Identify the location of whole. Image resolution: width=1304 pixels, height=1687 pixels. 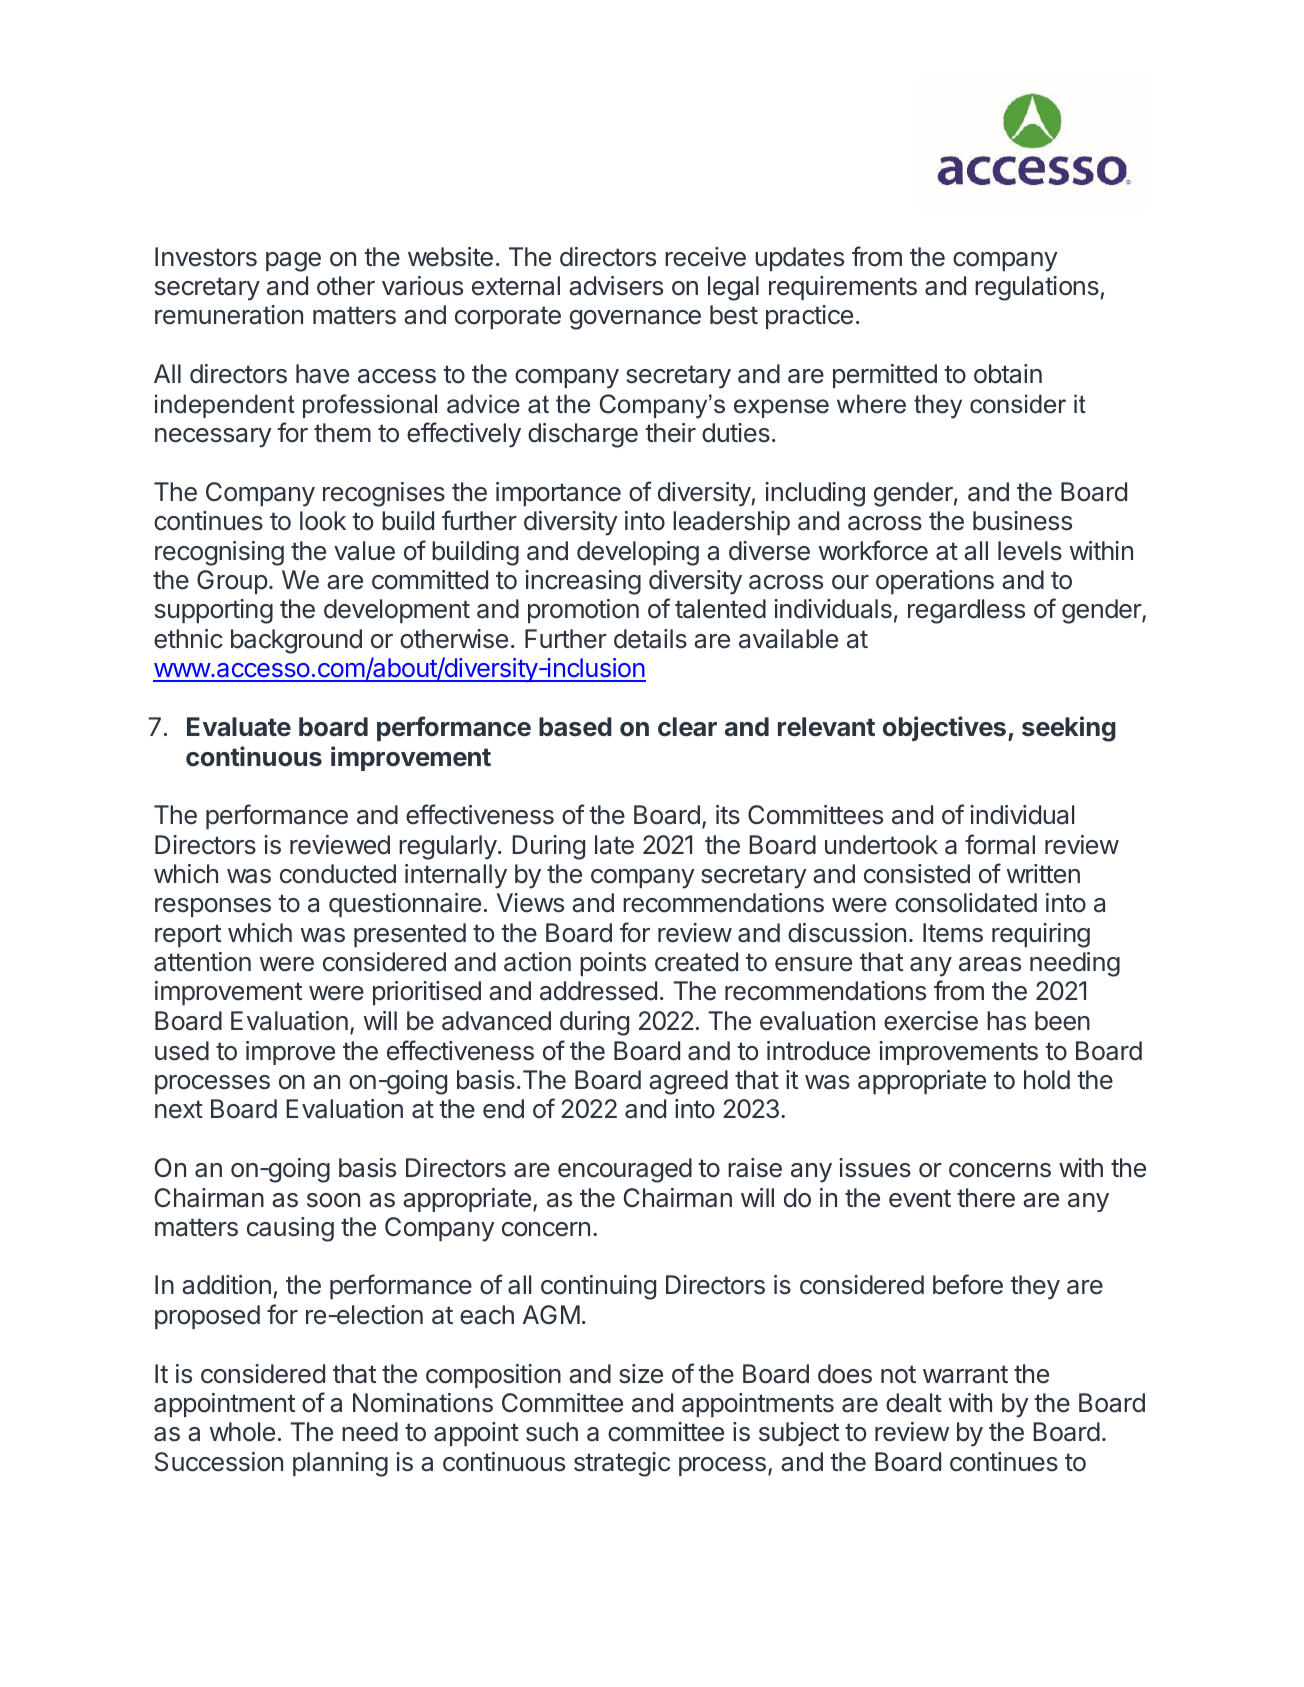
(242, 1432).
